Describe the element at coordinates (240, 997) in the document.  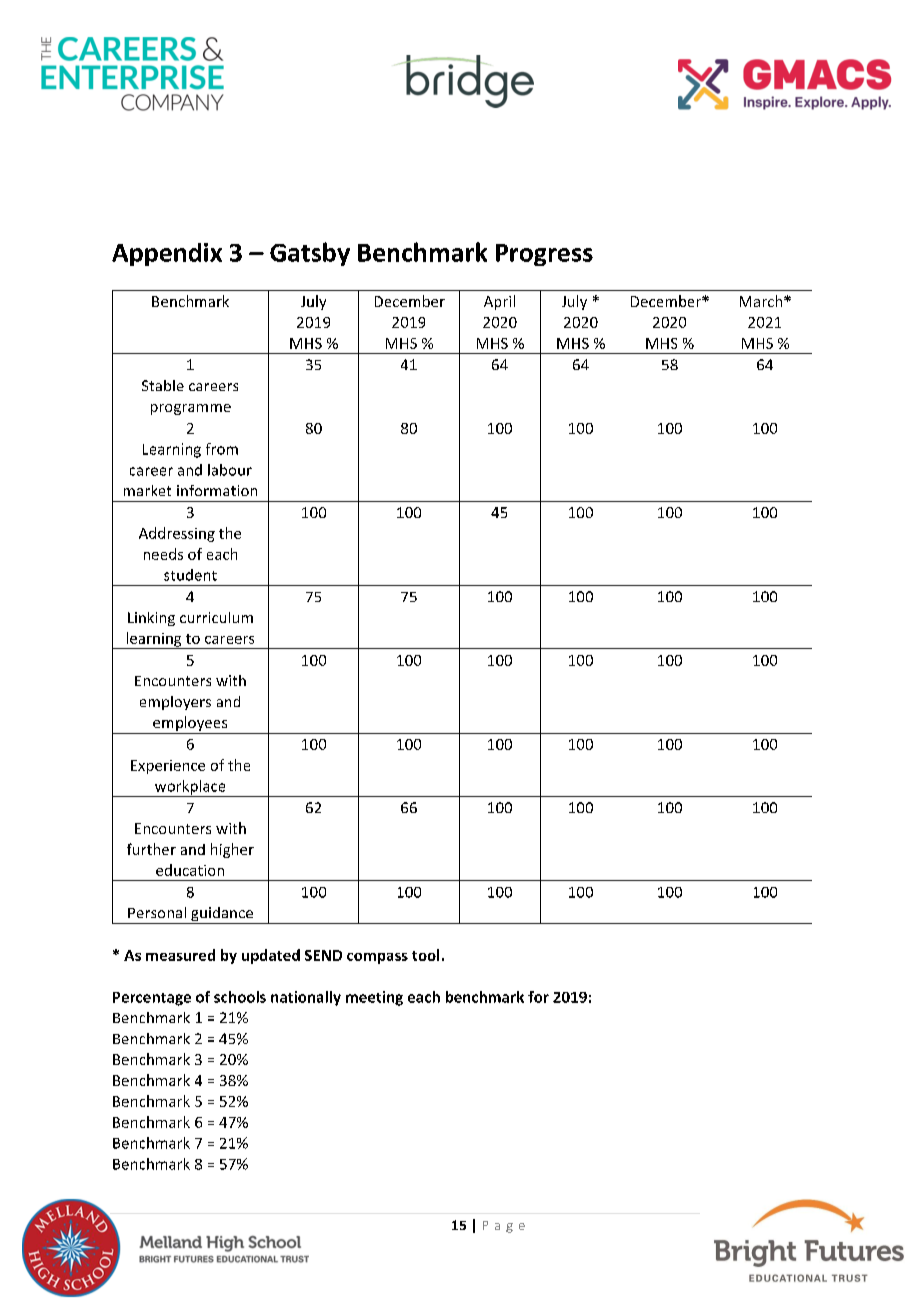
I see `schools` at that location.
